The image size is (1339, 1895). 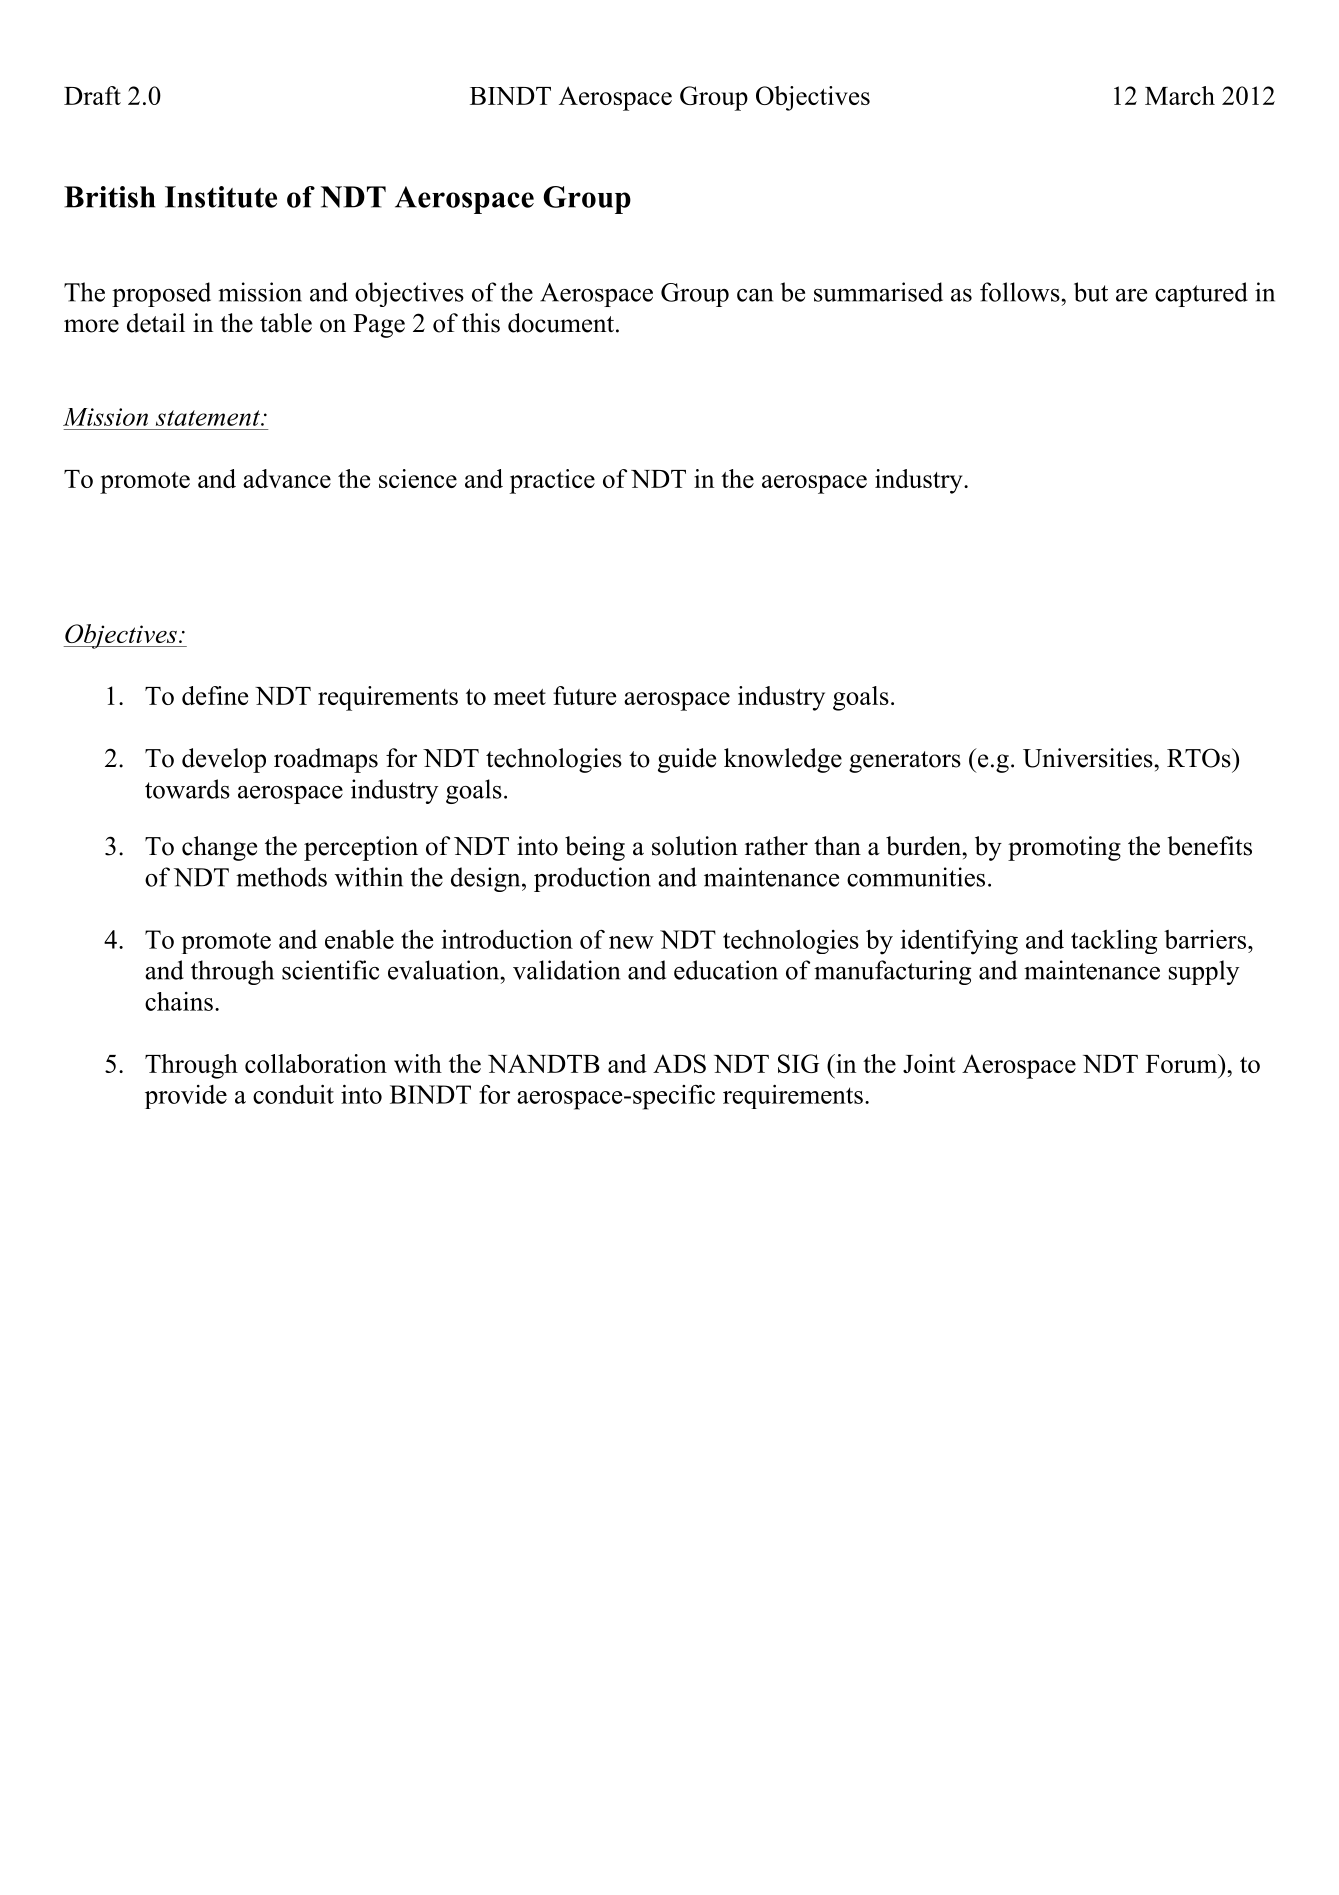 What do you see at coordinates (1088, 758) in the screenshot?
I see `Universities` at bounding box center [1088, 758].
